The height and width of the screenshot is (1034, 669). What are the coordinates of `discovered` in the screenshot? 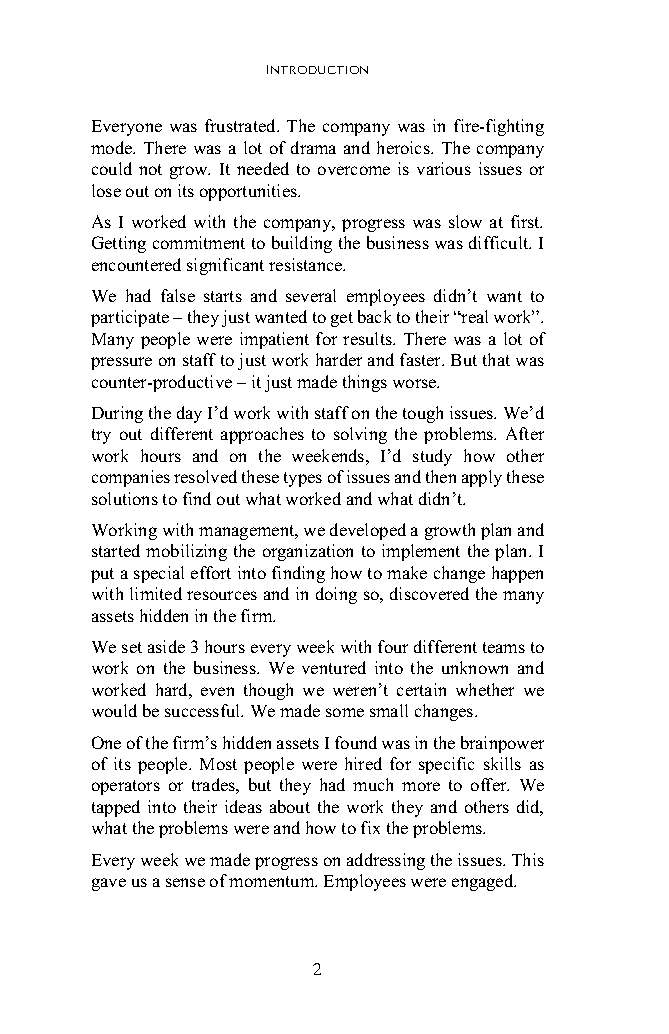 It's located at (429, 593).
